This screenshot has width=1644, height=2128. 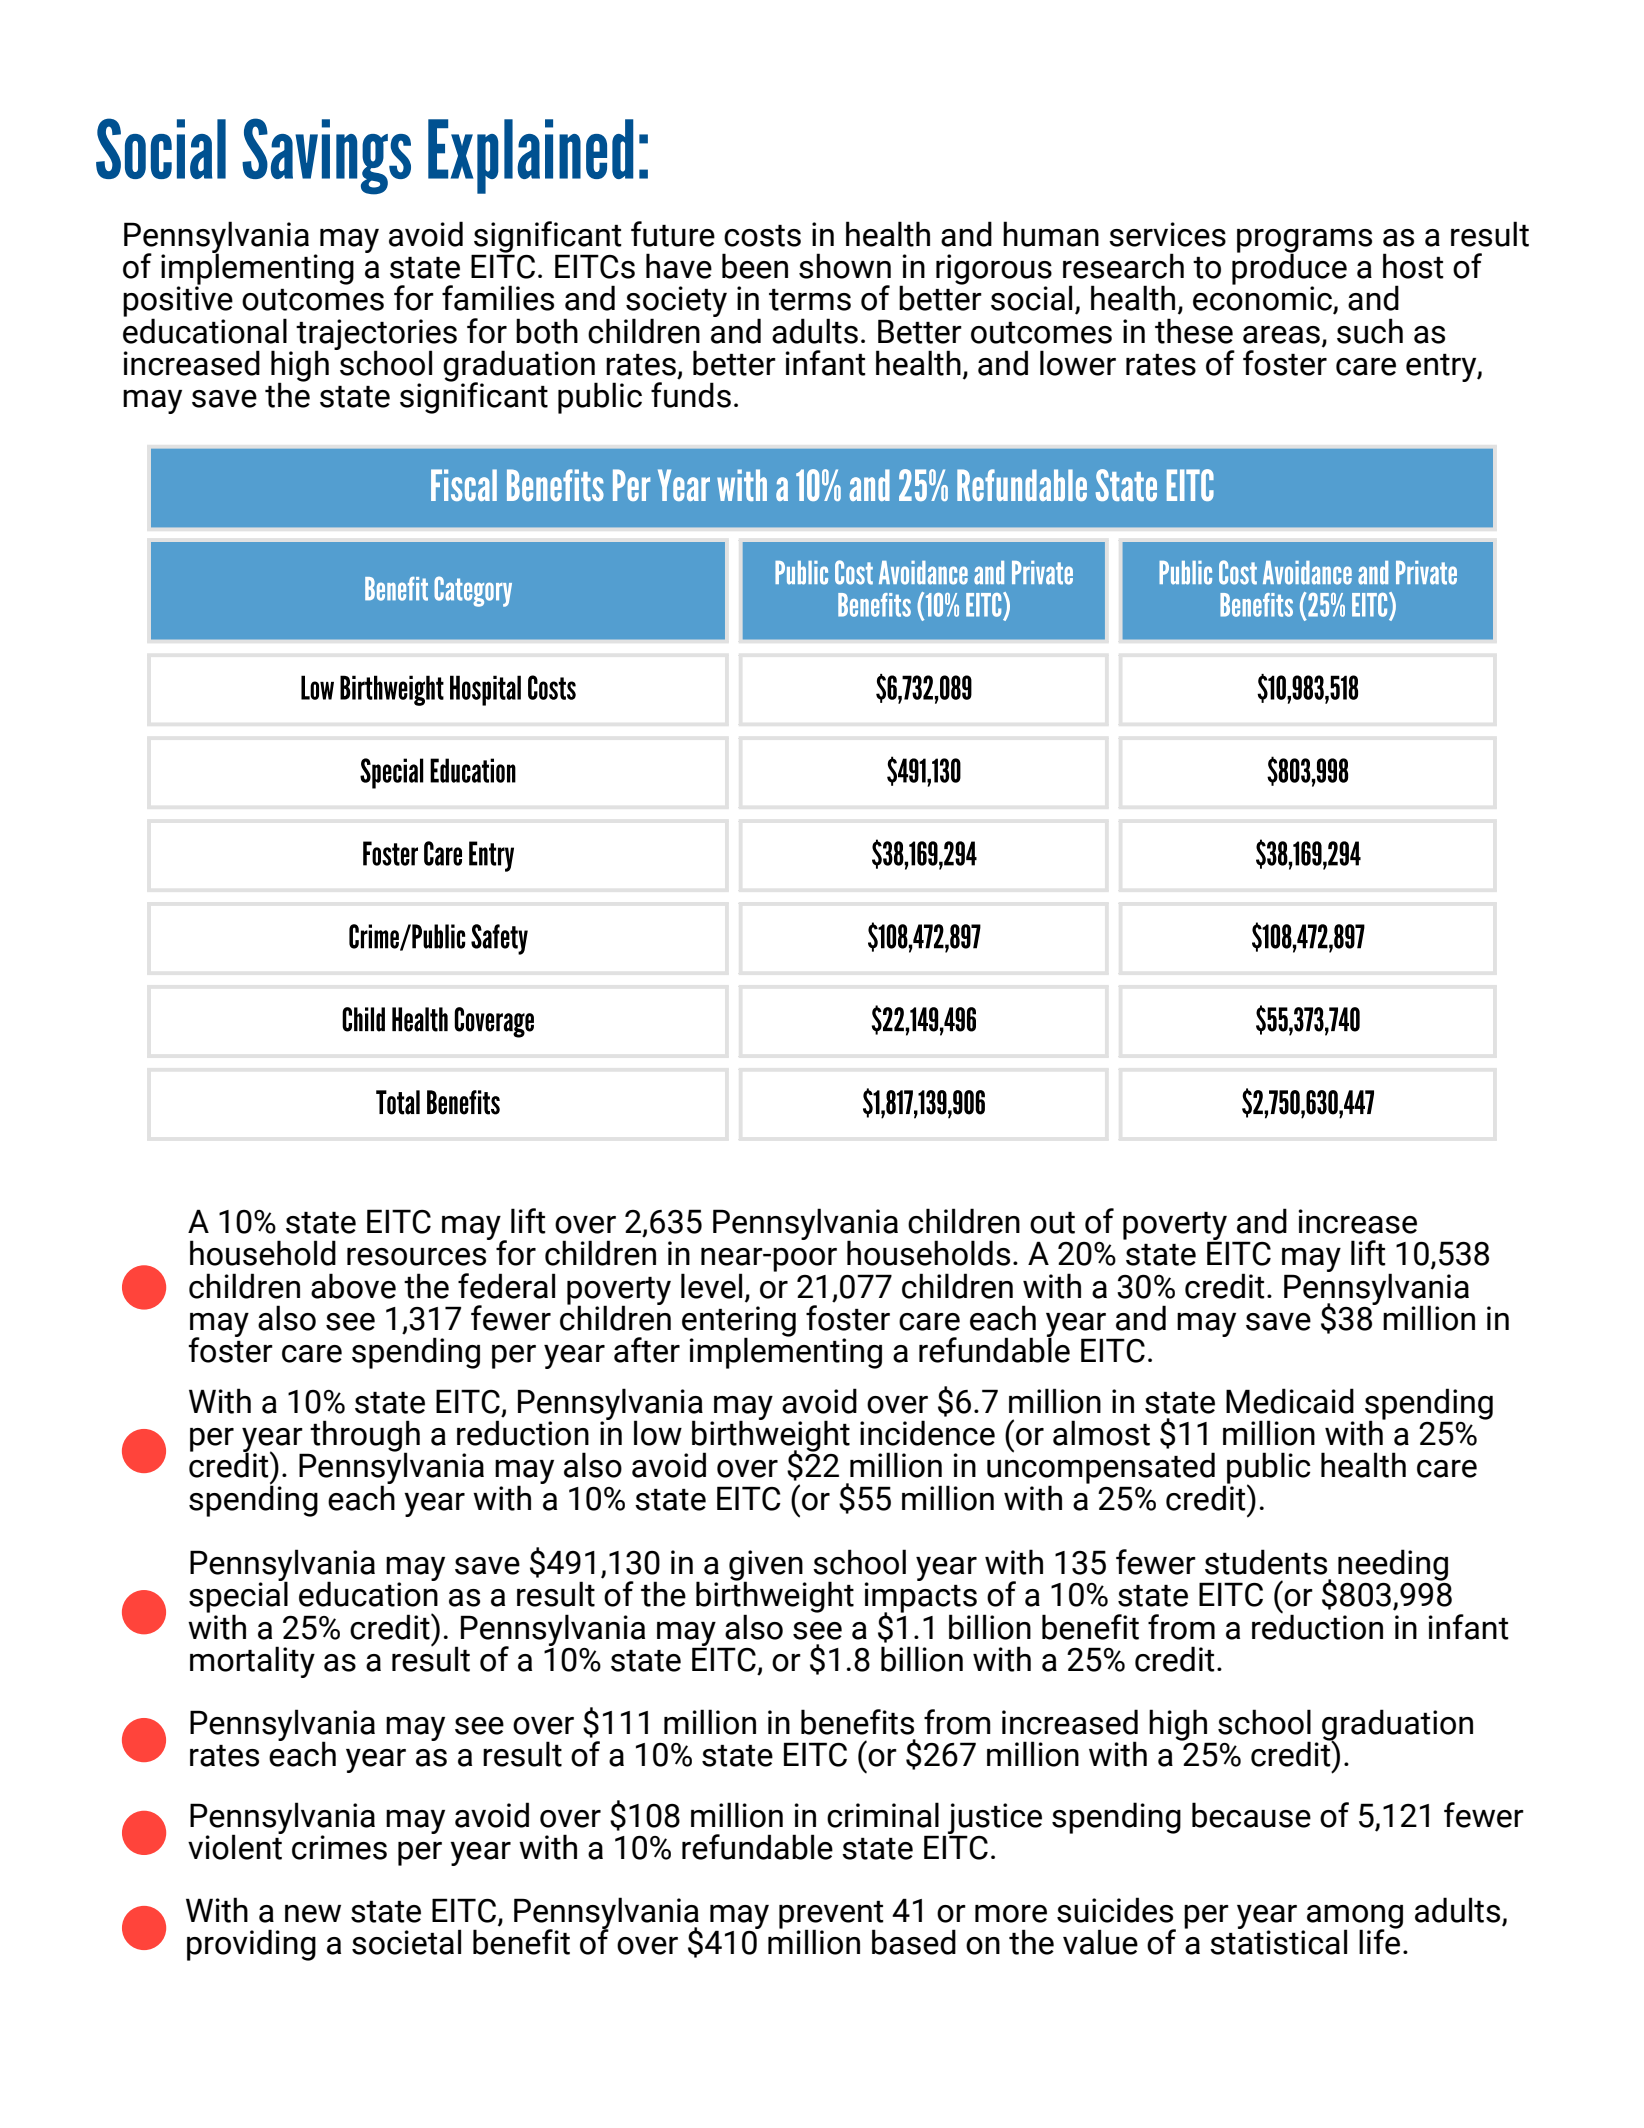 What do you see at coordinates (1263, 298) in the screenshot?
I see `economic` at bounding box center [1263, 298].
